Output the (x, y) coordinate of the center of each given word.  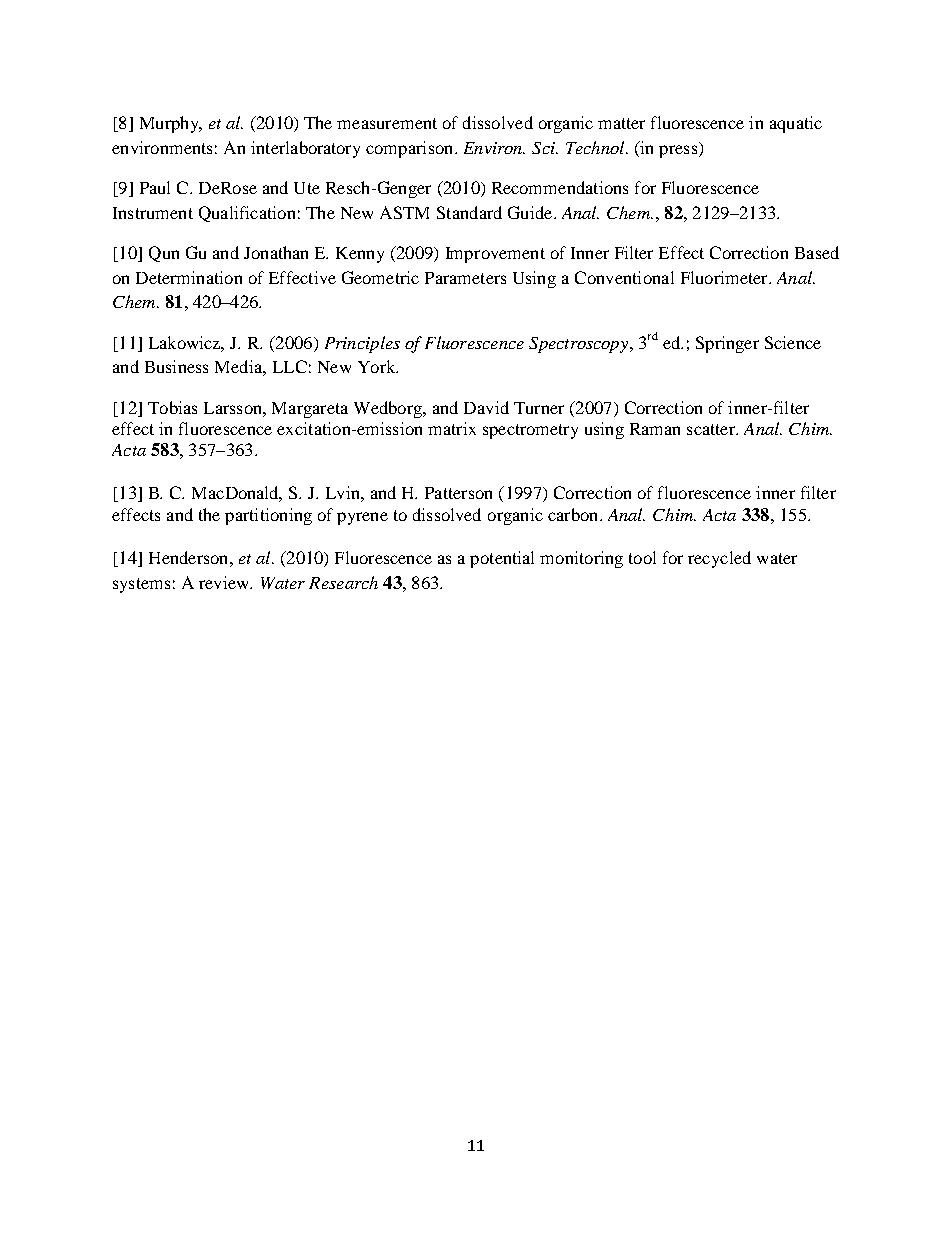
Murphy (170, 124)
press (679, 151)
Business (176, 366)
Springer (727, 344)
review (225, 582)
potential (502, 559)
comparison (411, 149)
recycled (719, 559)
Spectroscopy (580, 345)
